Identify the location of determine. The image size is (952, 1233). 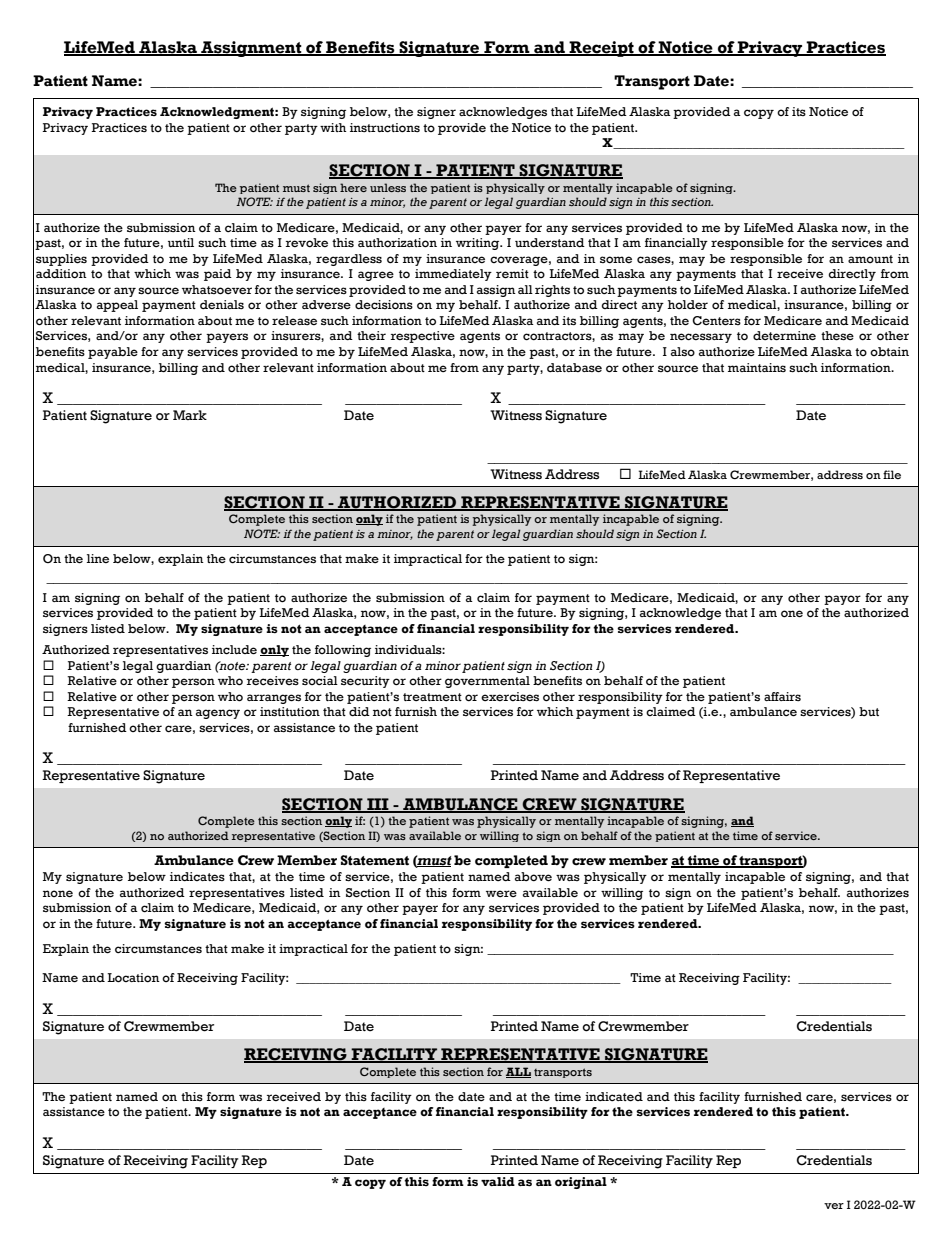
(784, 336).
